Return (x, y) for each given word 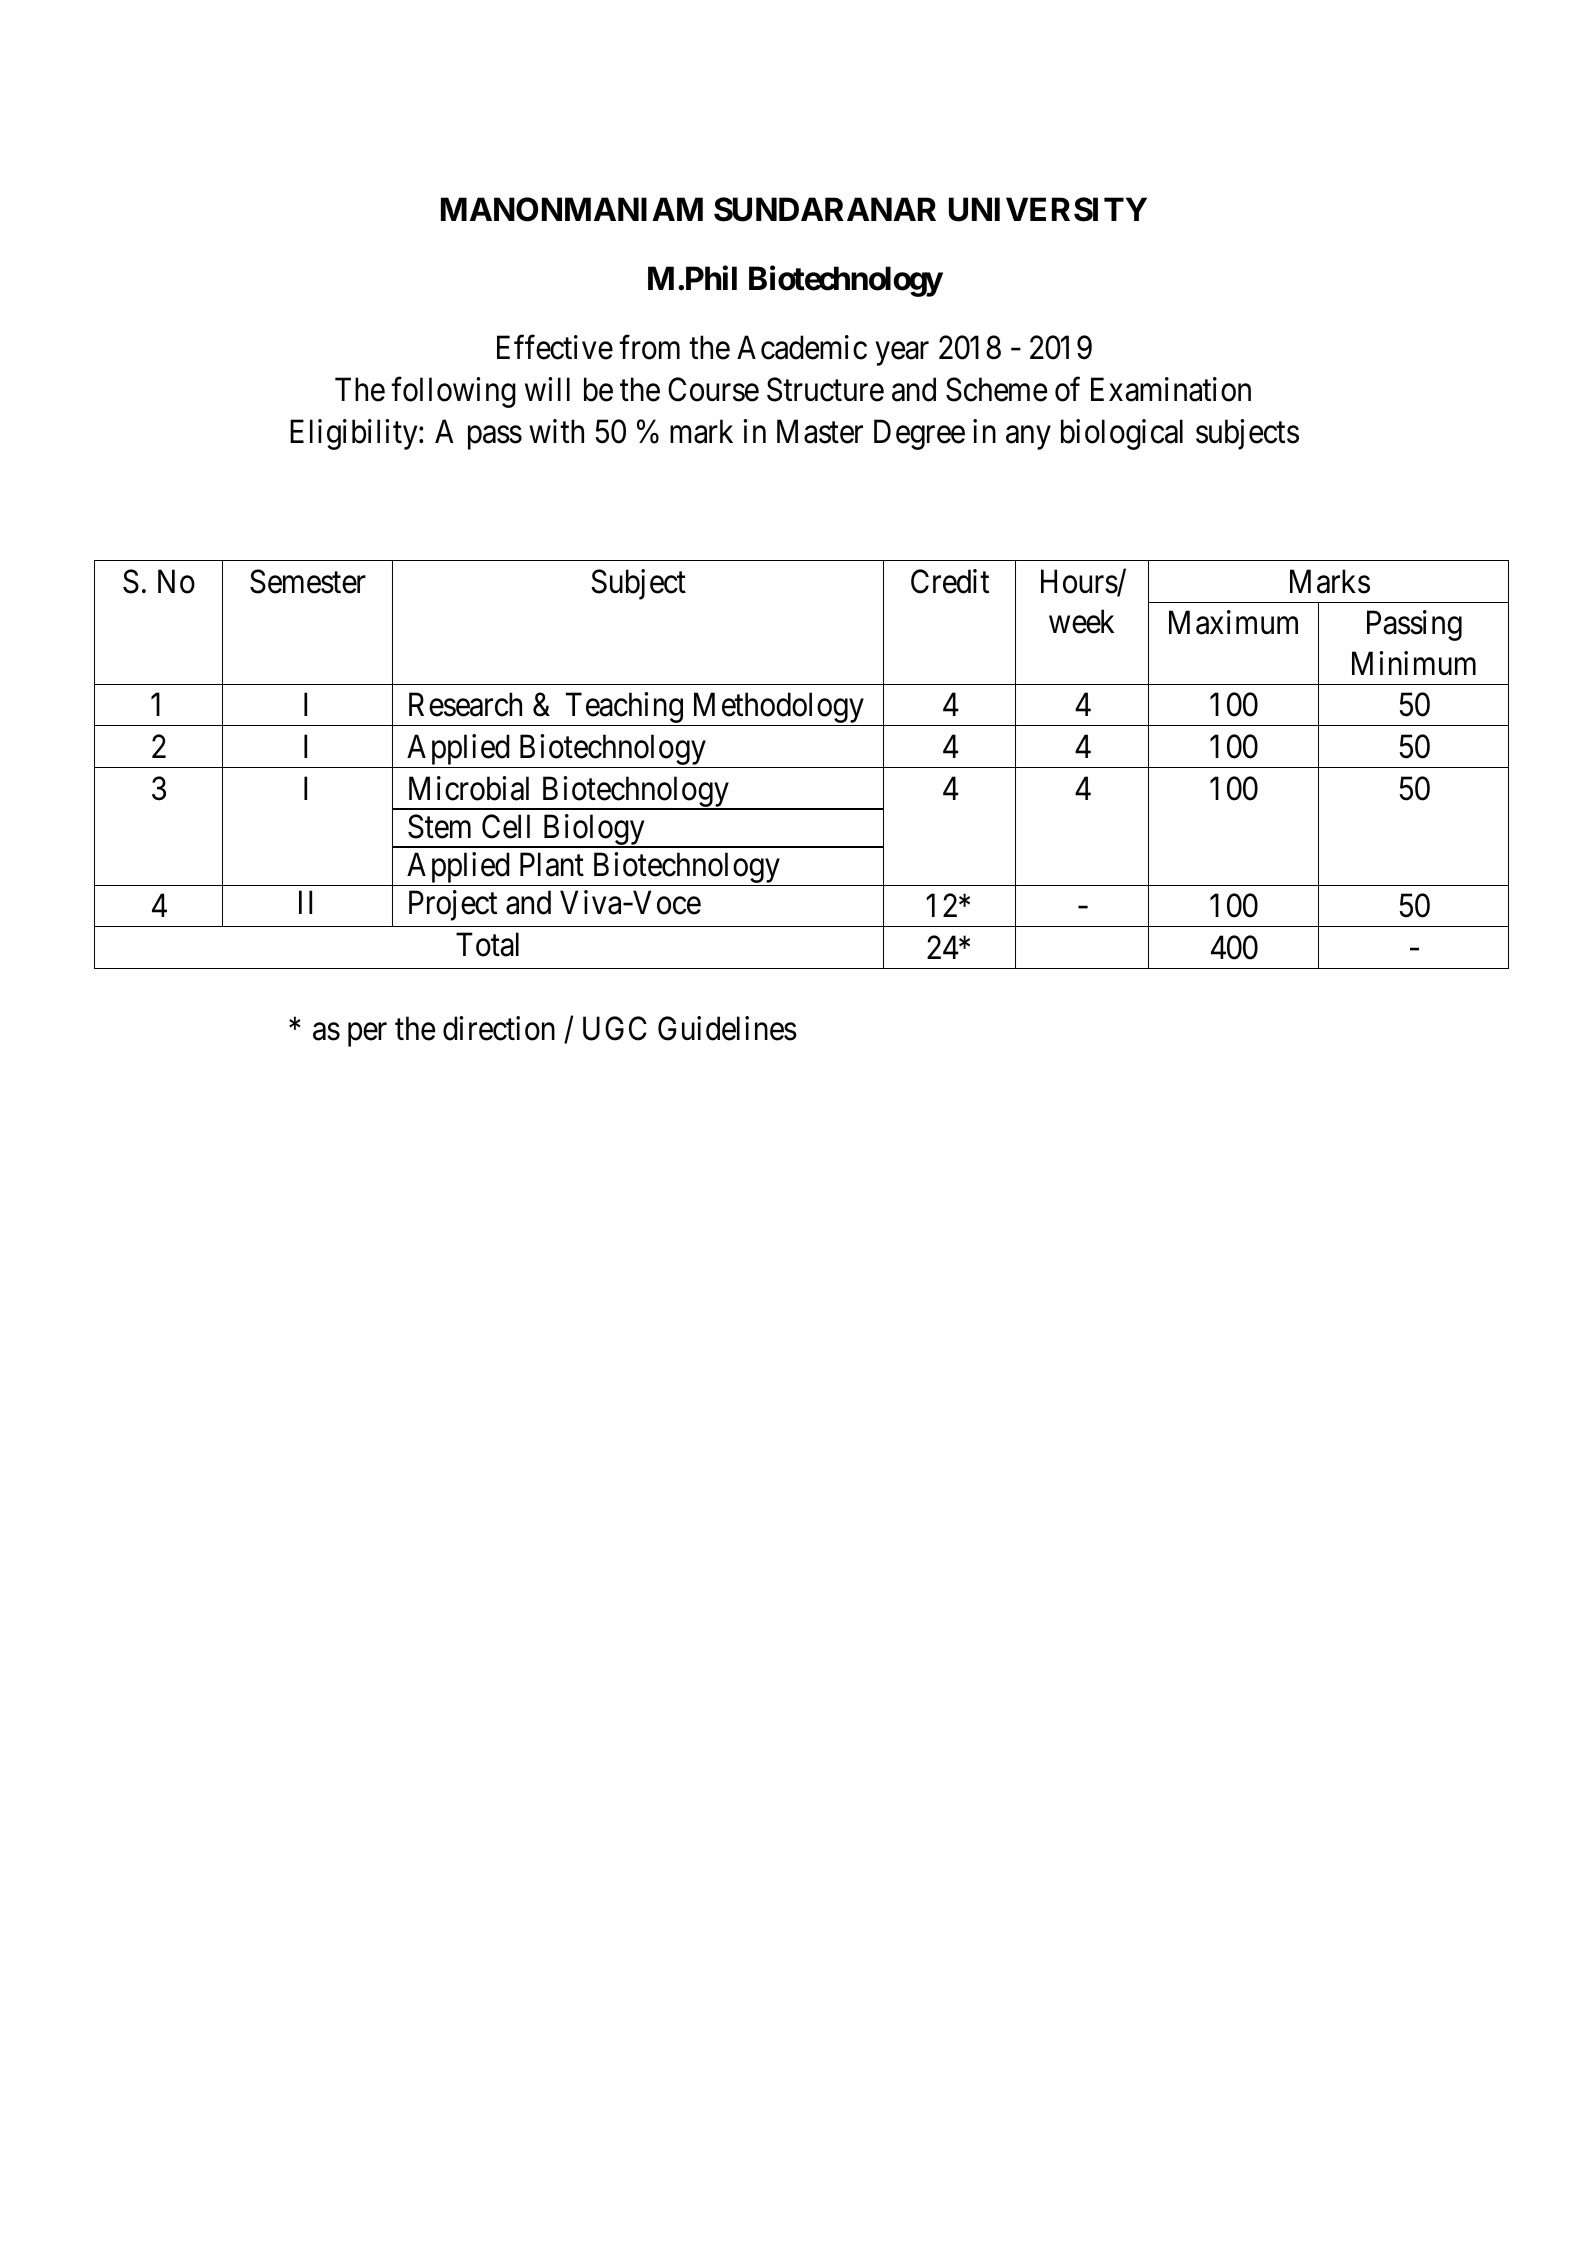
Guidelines (727, 1028)
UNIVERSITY (1048, 209)
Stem (439, 826)
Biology (593, 831)
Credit (950, 581)
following (453, 392)
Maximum (1233, 623)
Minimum (1414, 663)
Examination (1171, 389)
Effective (555, 347)
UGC (615, 1029)
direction (499, 1028)
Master (820, 432)
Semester (308, 581)
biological (1122, 435)
